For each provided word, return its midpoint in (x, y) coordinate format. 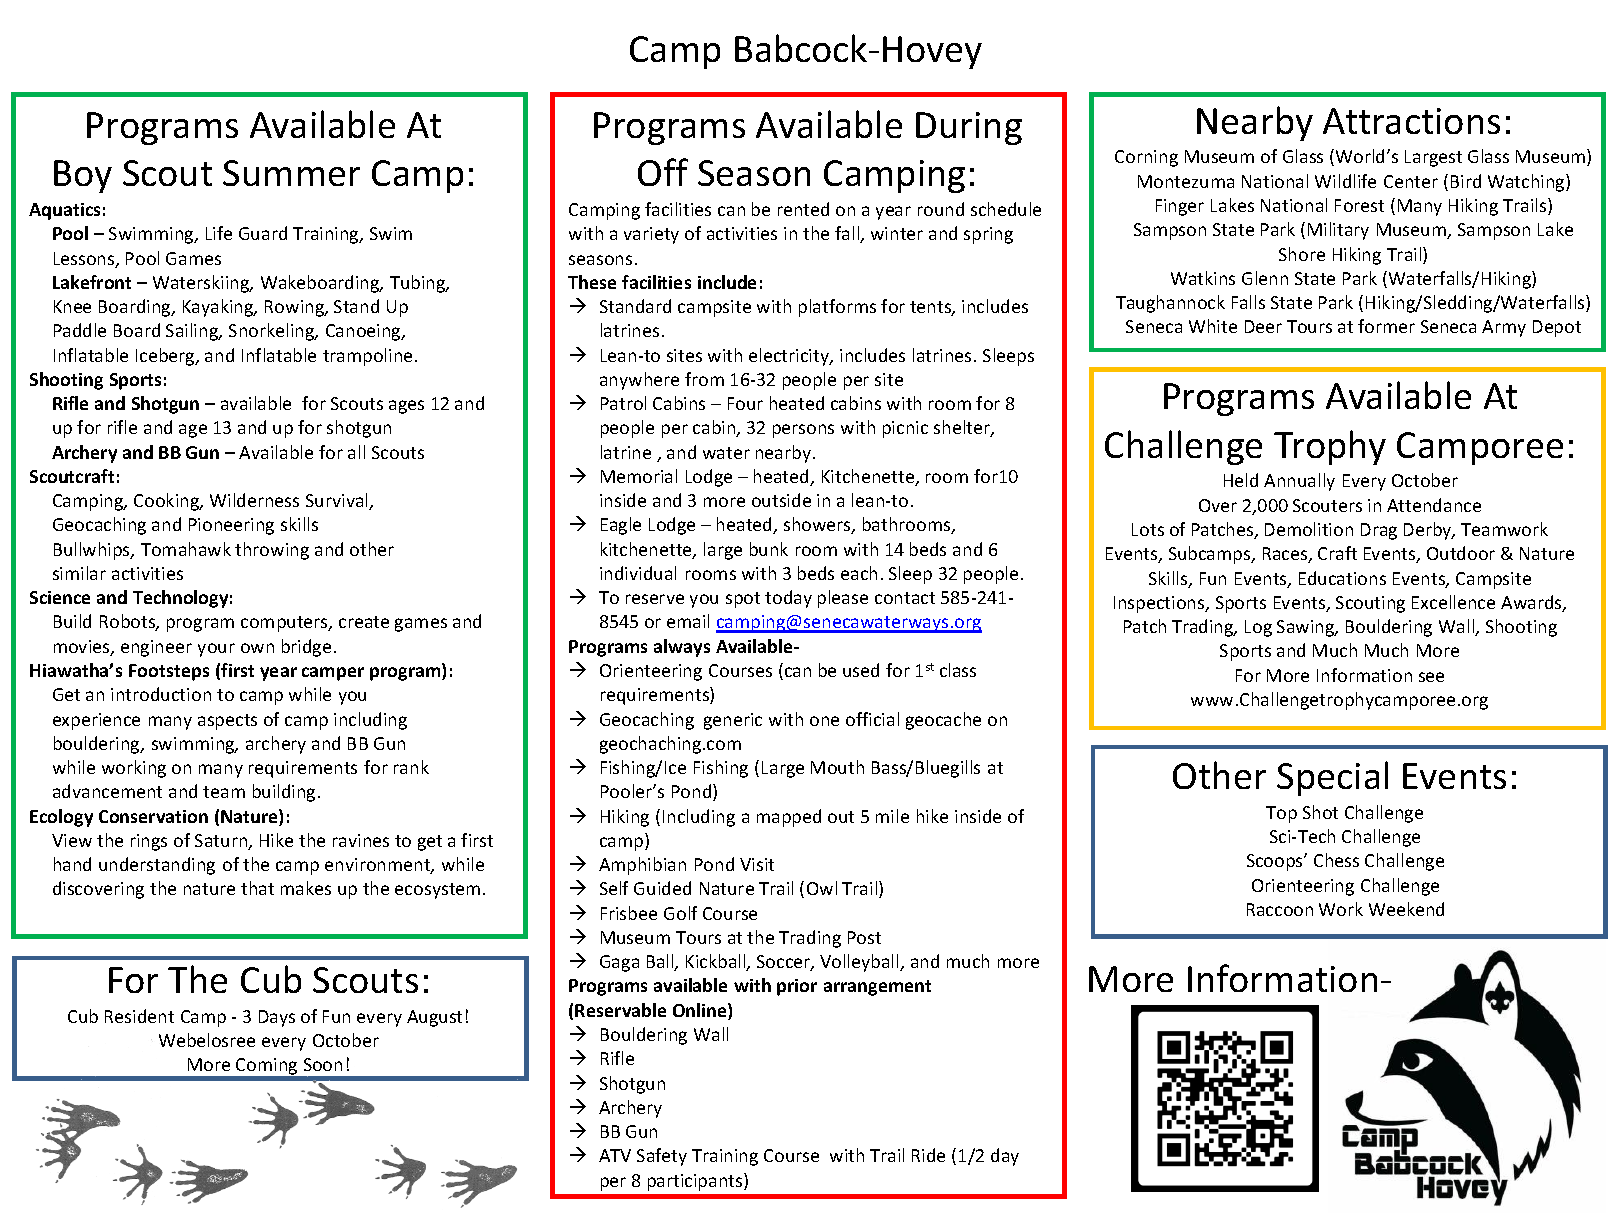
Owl (822, 888)
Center (1411, 181)
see (1431, 677)
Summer (291, 173)
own (257, 648)
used (861, 670)
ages (406, 407)
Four (745, 403)
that (257, 888)
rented (803, 209)
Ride (928, 1155)
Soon (323, 1064)
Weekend (1406, 909)
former (1386, 326)
